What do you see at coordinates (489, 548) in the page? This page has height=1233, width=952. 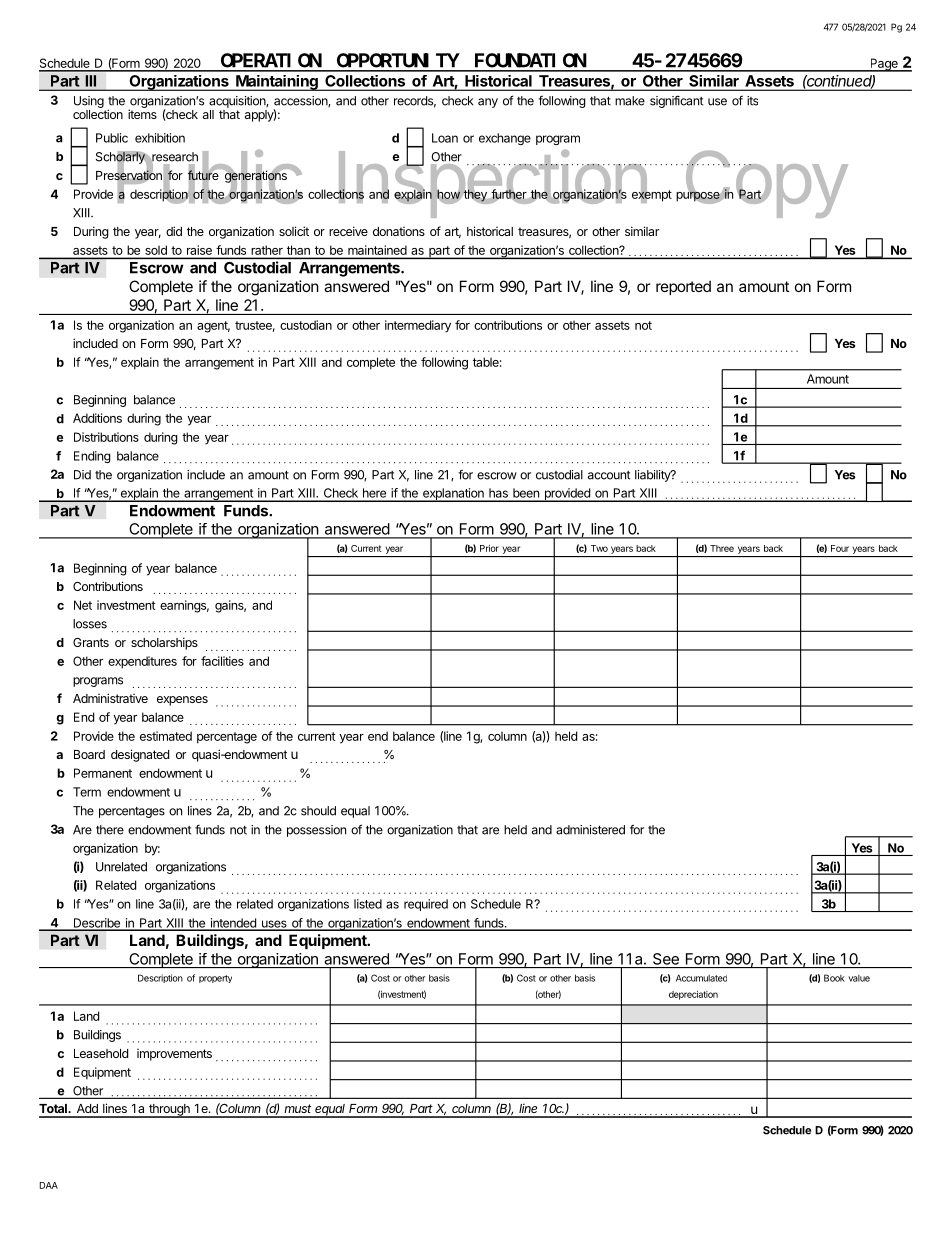 I see `Prior` at bounding box center [489, 548].
